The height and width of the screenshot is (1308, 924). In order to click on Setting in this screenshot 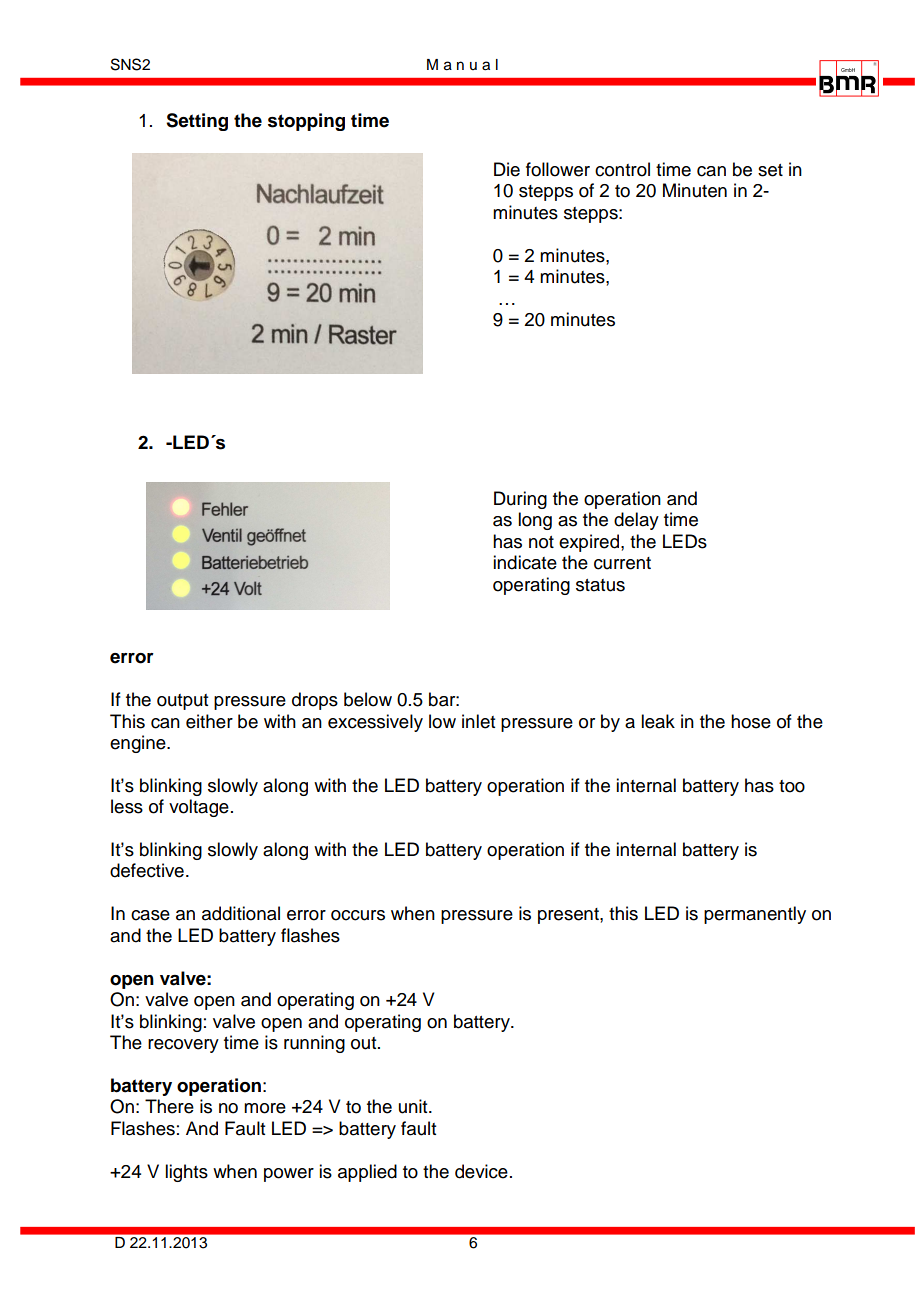, I will do `click(197, 122)`.
